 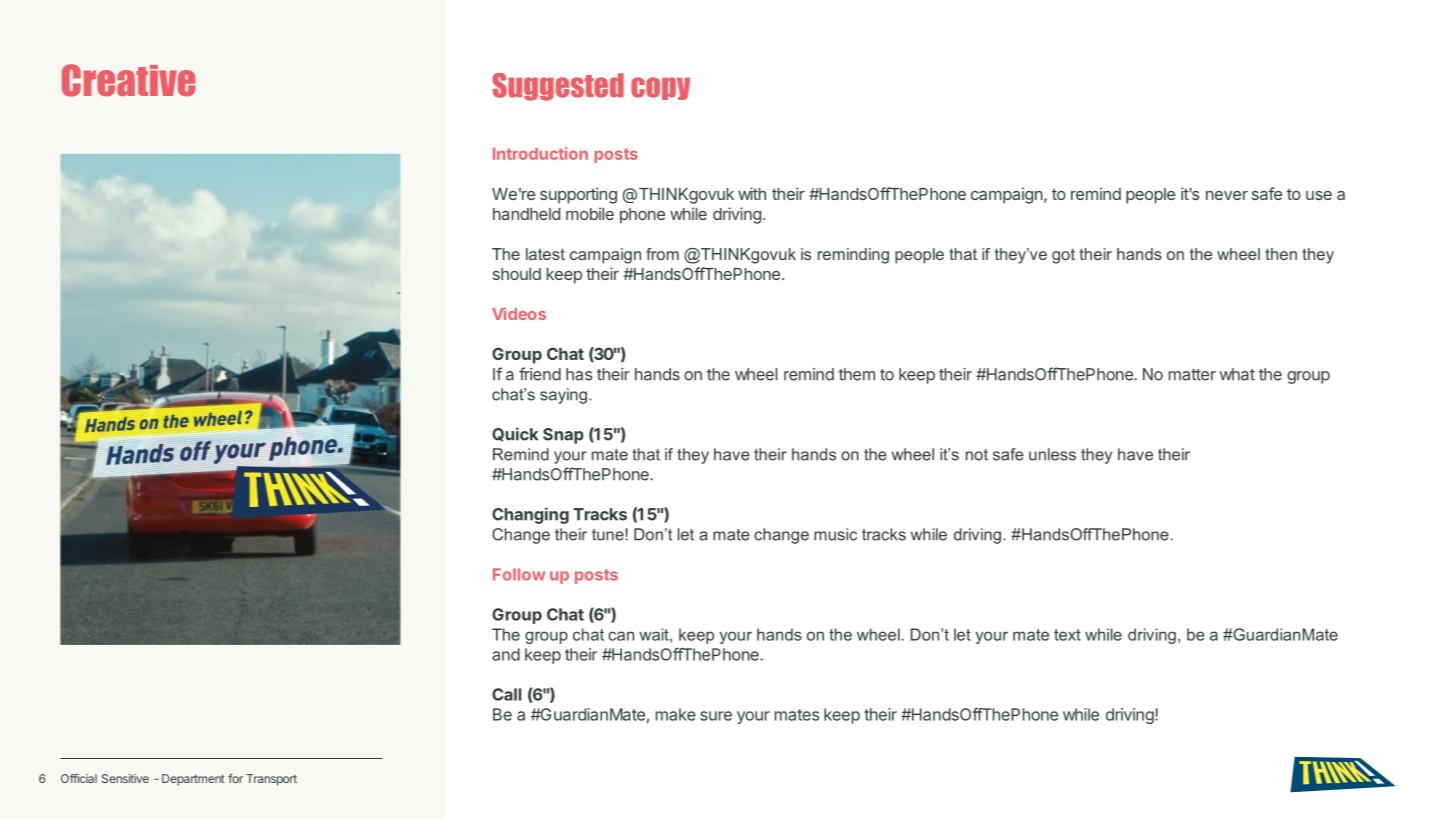 What do you see at coordinates (1227, 195) in the screenshot?
I see `never` at bounding box center [1227, 195].
